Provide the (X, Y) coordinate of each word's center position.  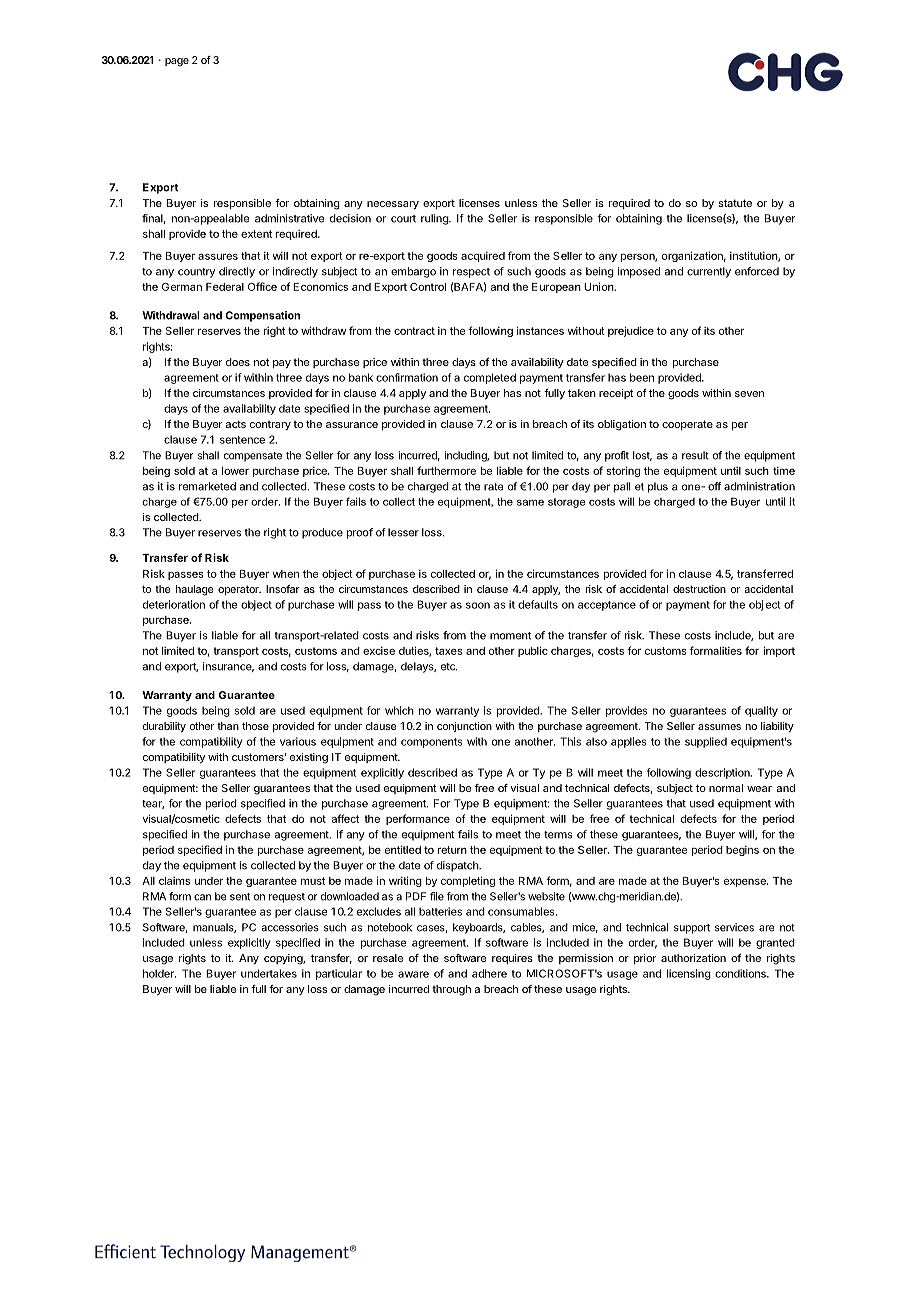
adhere (489, 973)
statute (735, 203)
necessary (393, 205)
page (177, 62)
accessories (290, 927)
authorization (693, 958)
